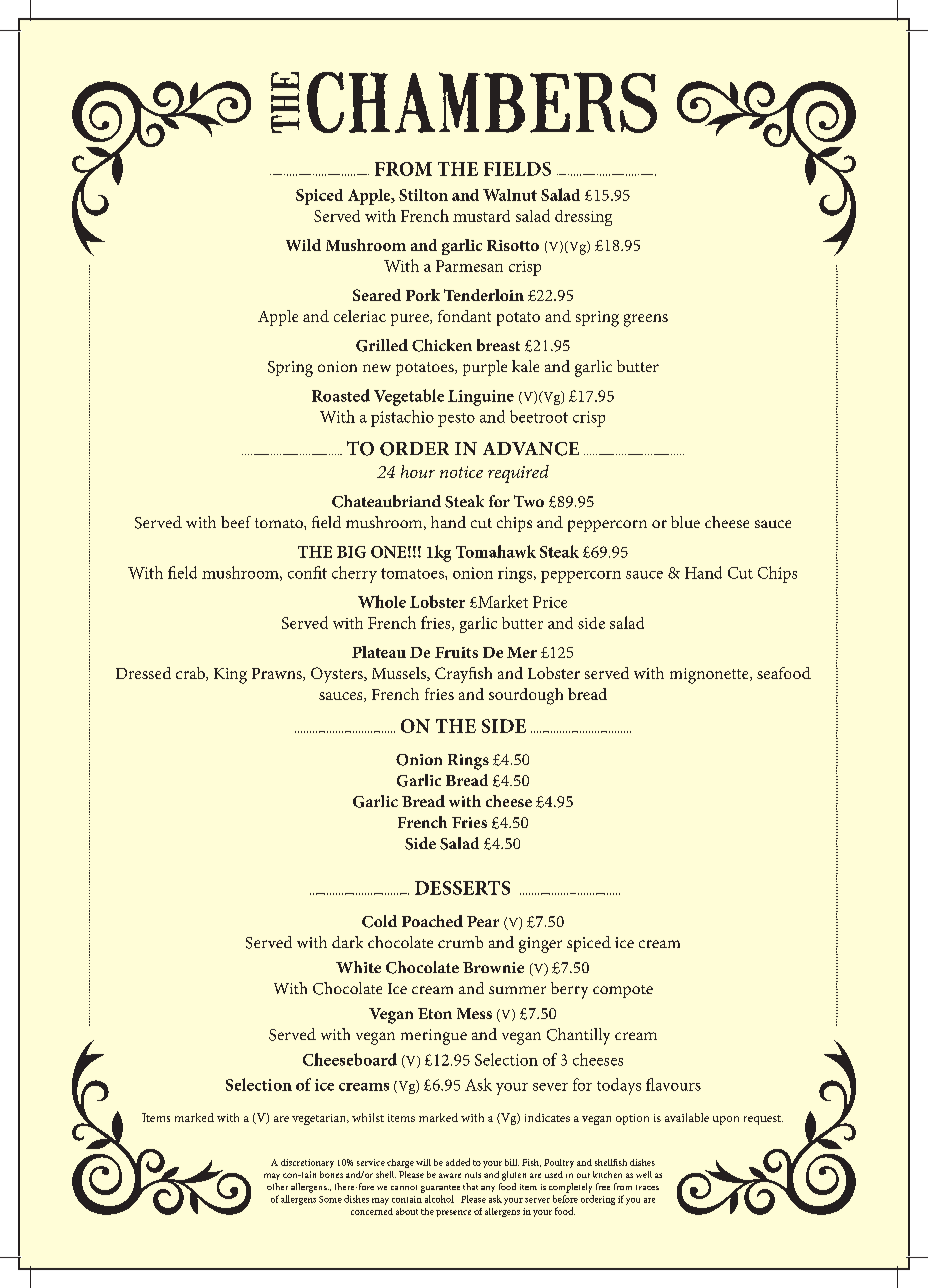 The height and width of the document is (1288, 928). I want to click on aware, so click(450, 1175).
